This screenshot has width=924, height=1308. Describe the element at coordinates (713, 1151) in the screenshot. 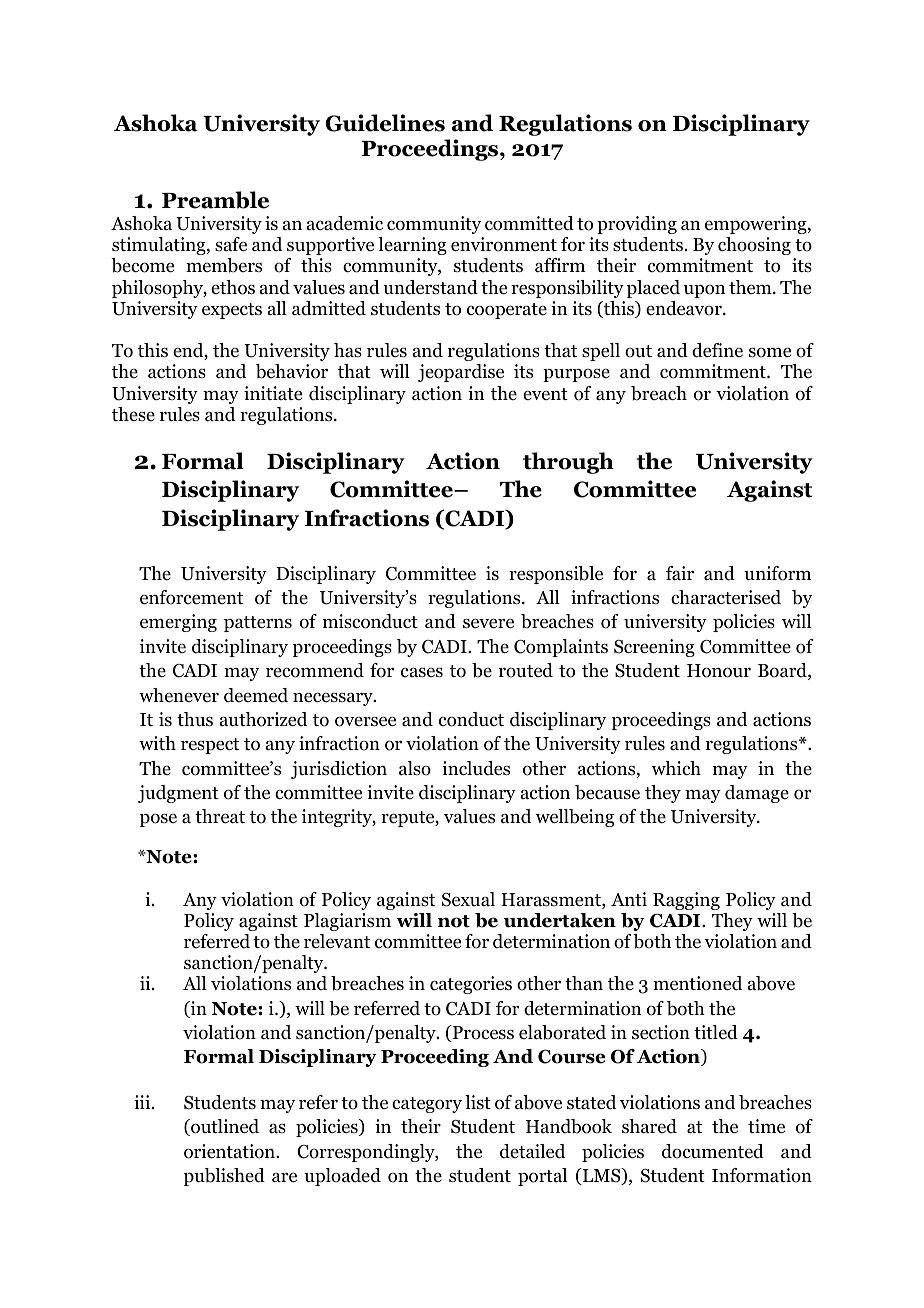

I see `documented` at that location.
